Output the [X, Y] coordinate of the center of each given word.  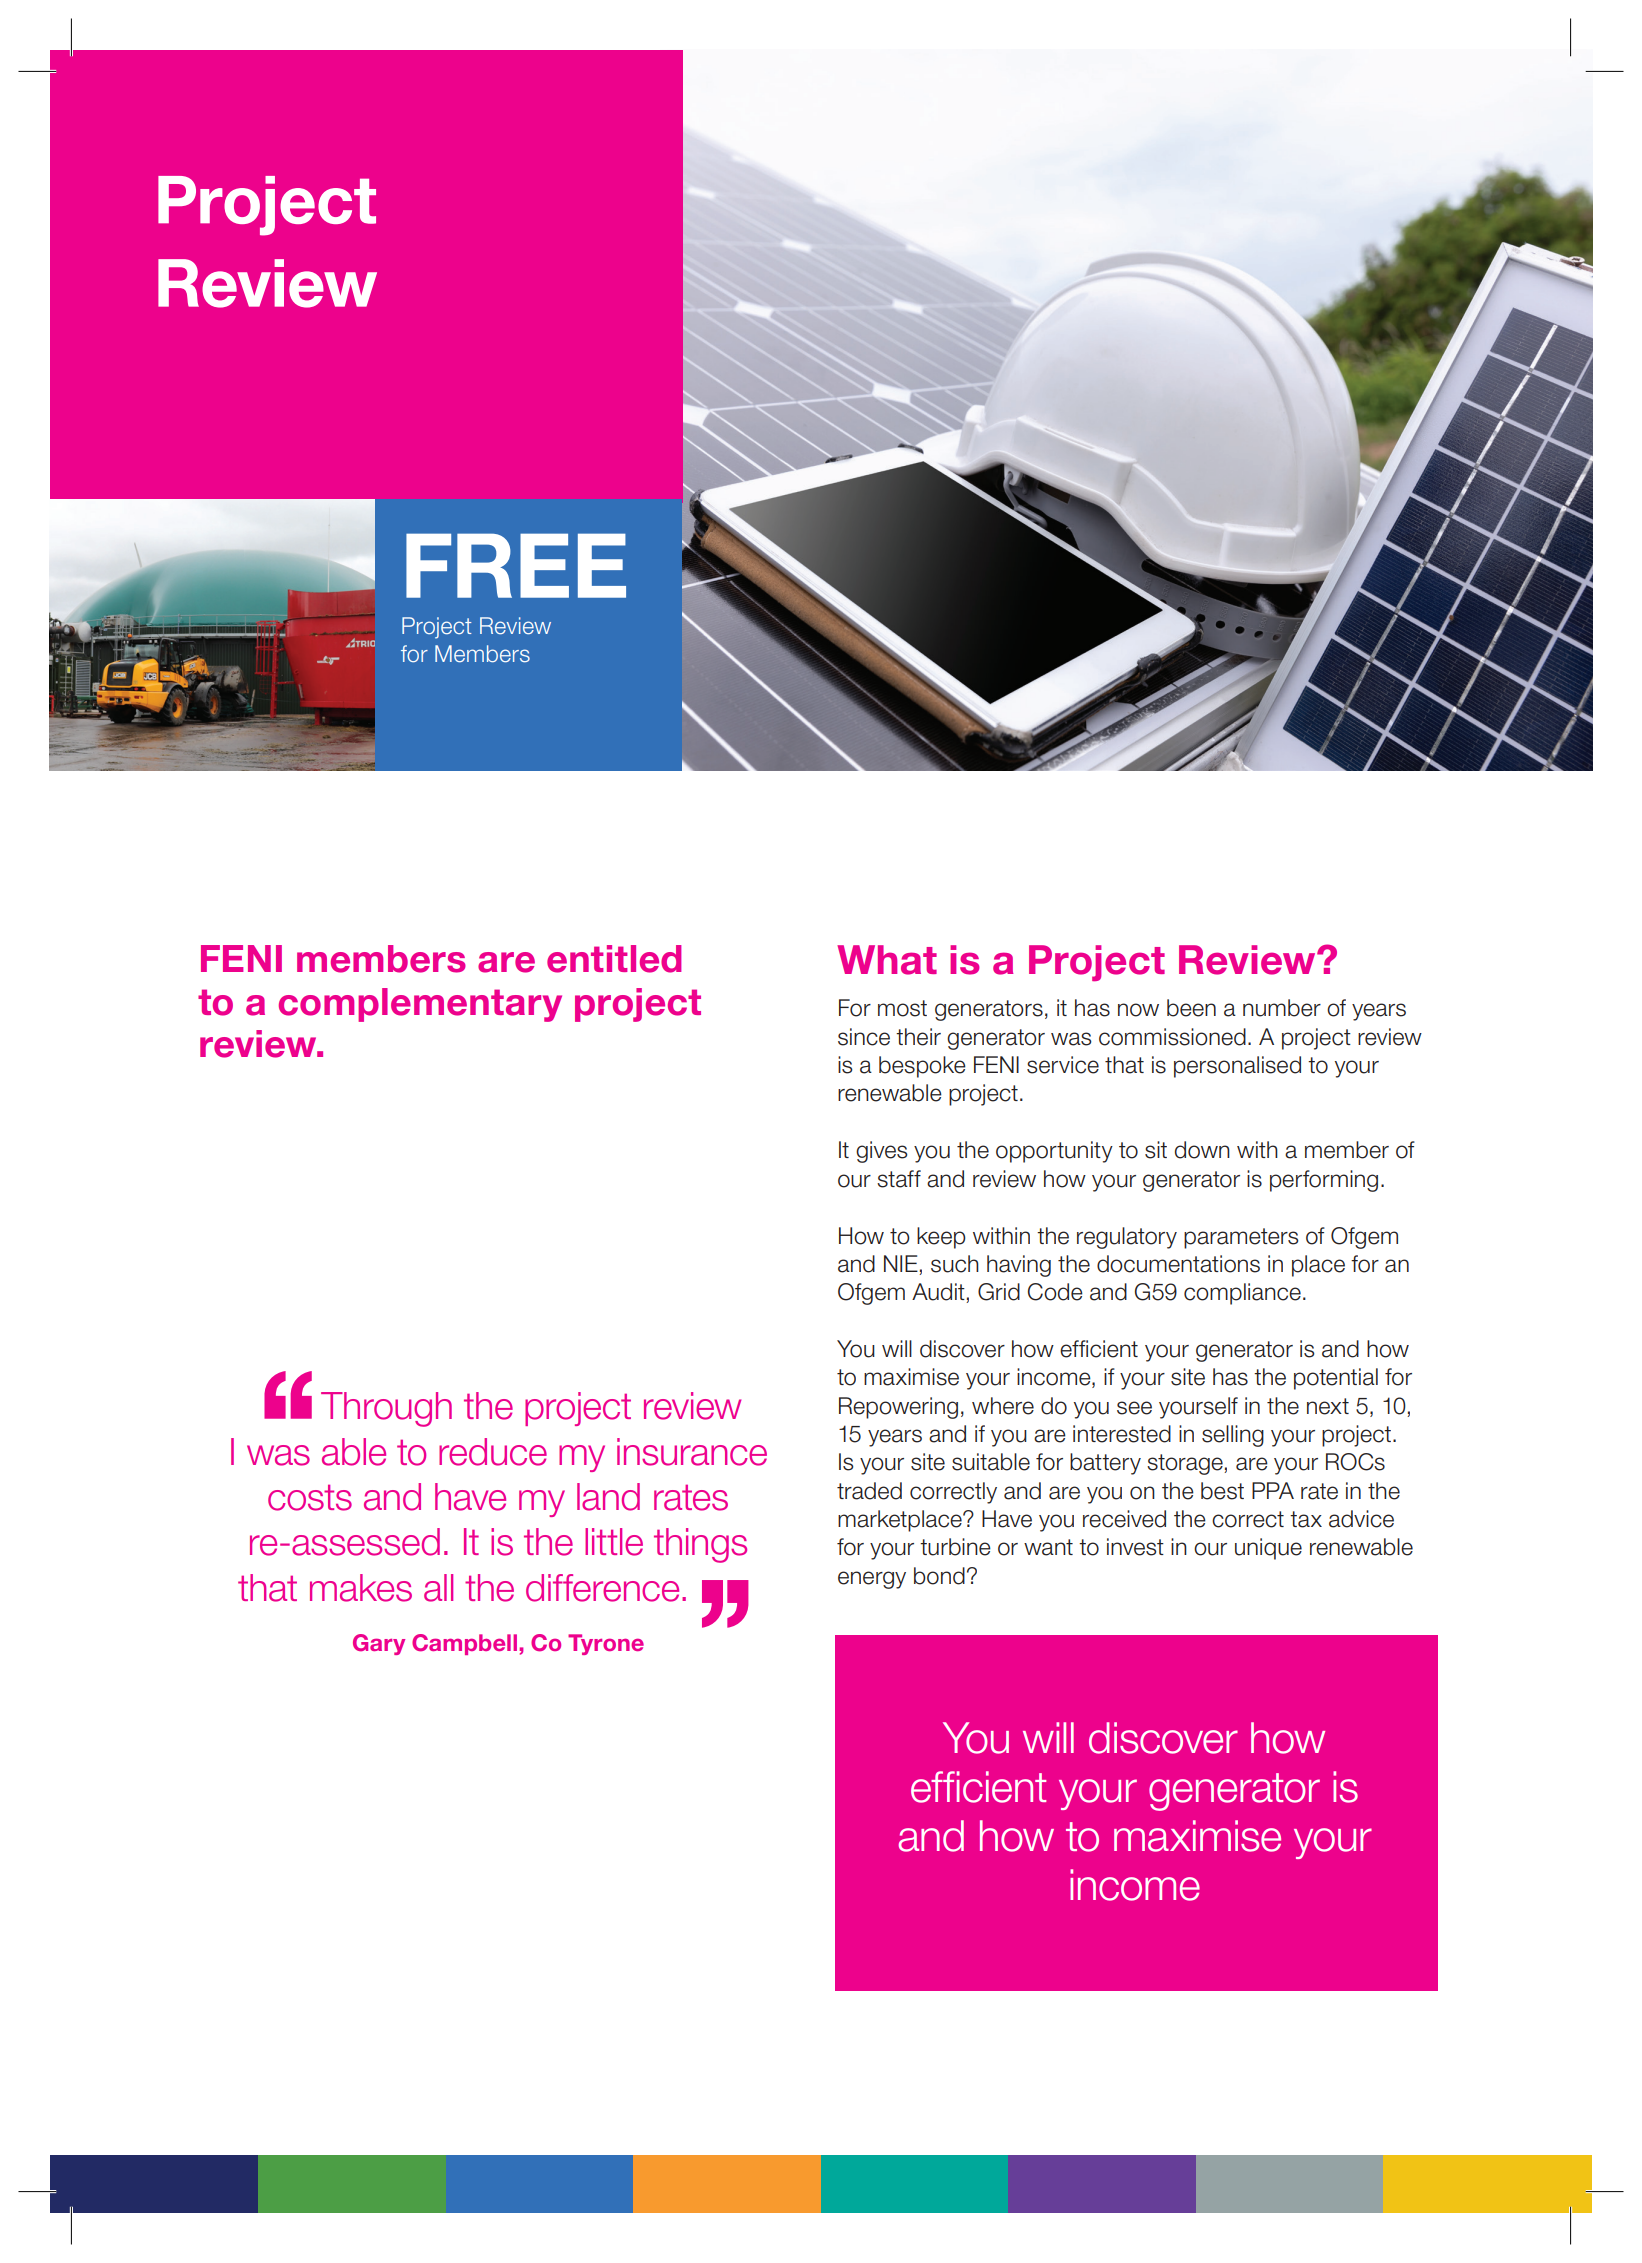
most [902, 1008]
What [887, 960]
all [438, 1588]
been [1191, 1008]
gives [882, 1152]
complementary [420, 1005]
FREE [516, 565]
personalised [1237, 1067]
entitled [614, 959]
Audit [939, 1293]
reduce [493, 1452]
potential [1336, 1379]
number [1282, 1008]
